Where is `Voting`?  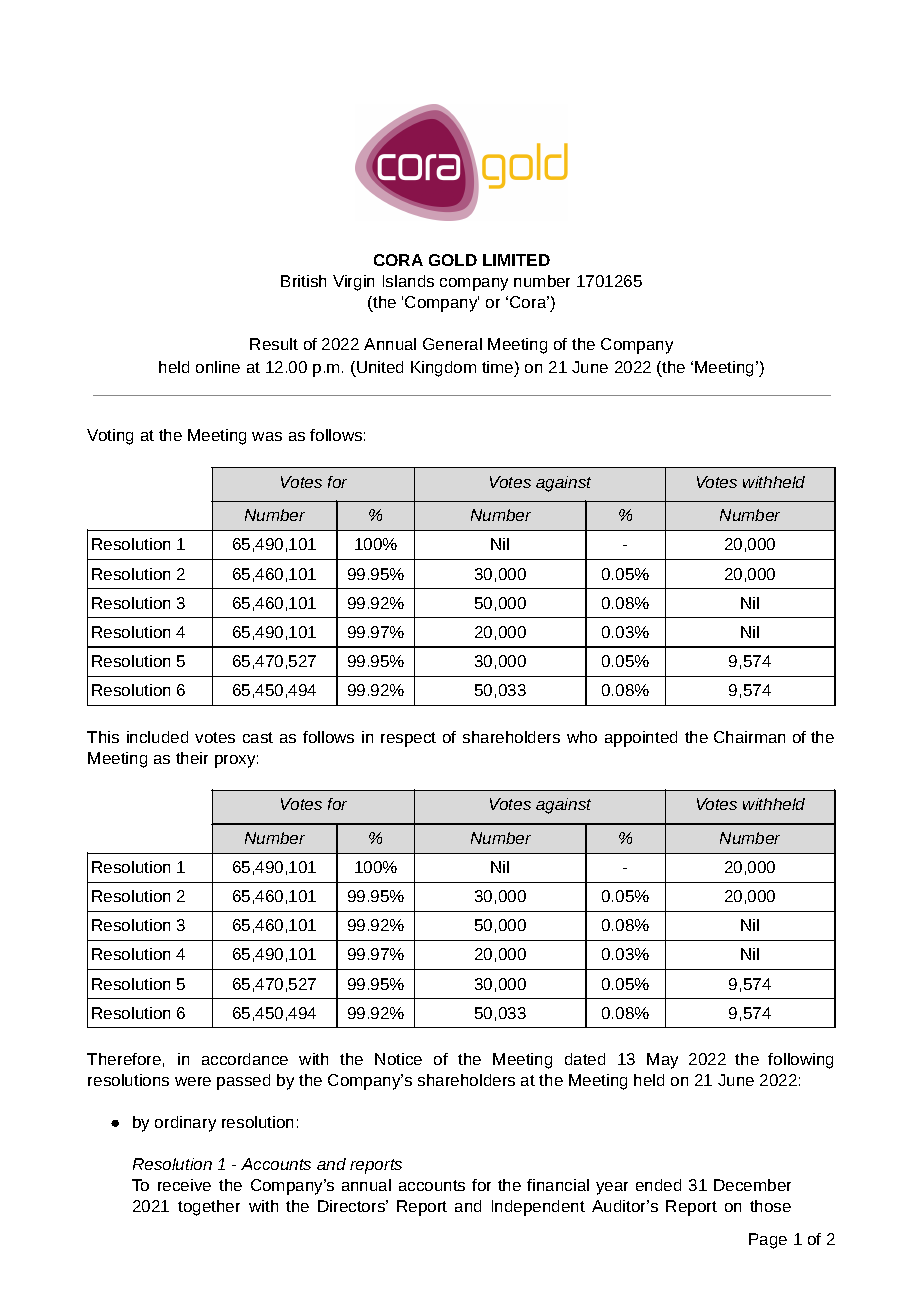 Voting is located at coordinates (110, 437).
